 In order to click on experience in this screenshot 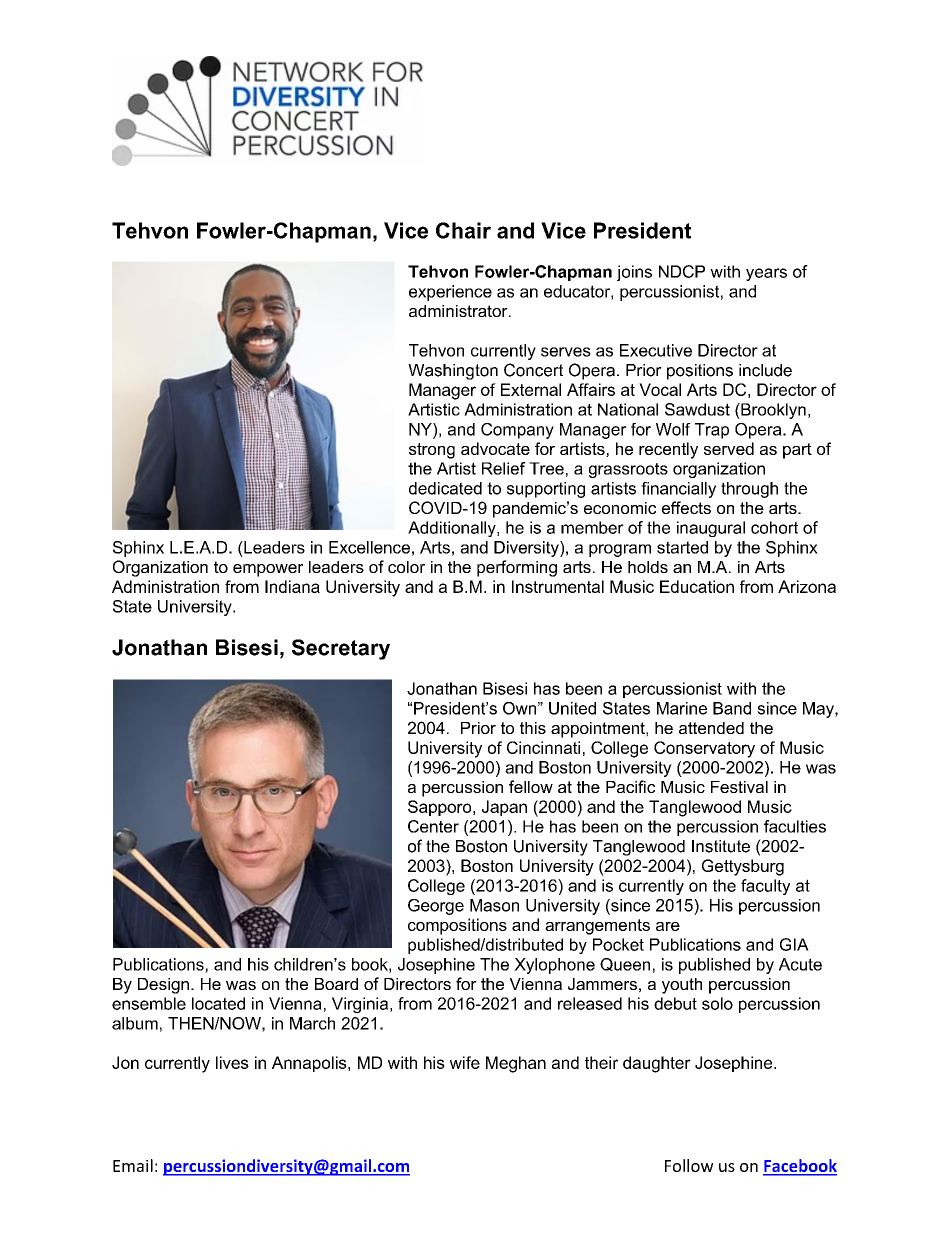, I will do `click(450, 293)`.
